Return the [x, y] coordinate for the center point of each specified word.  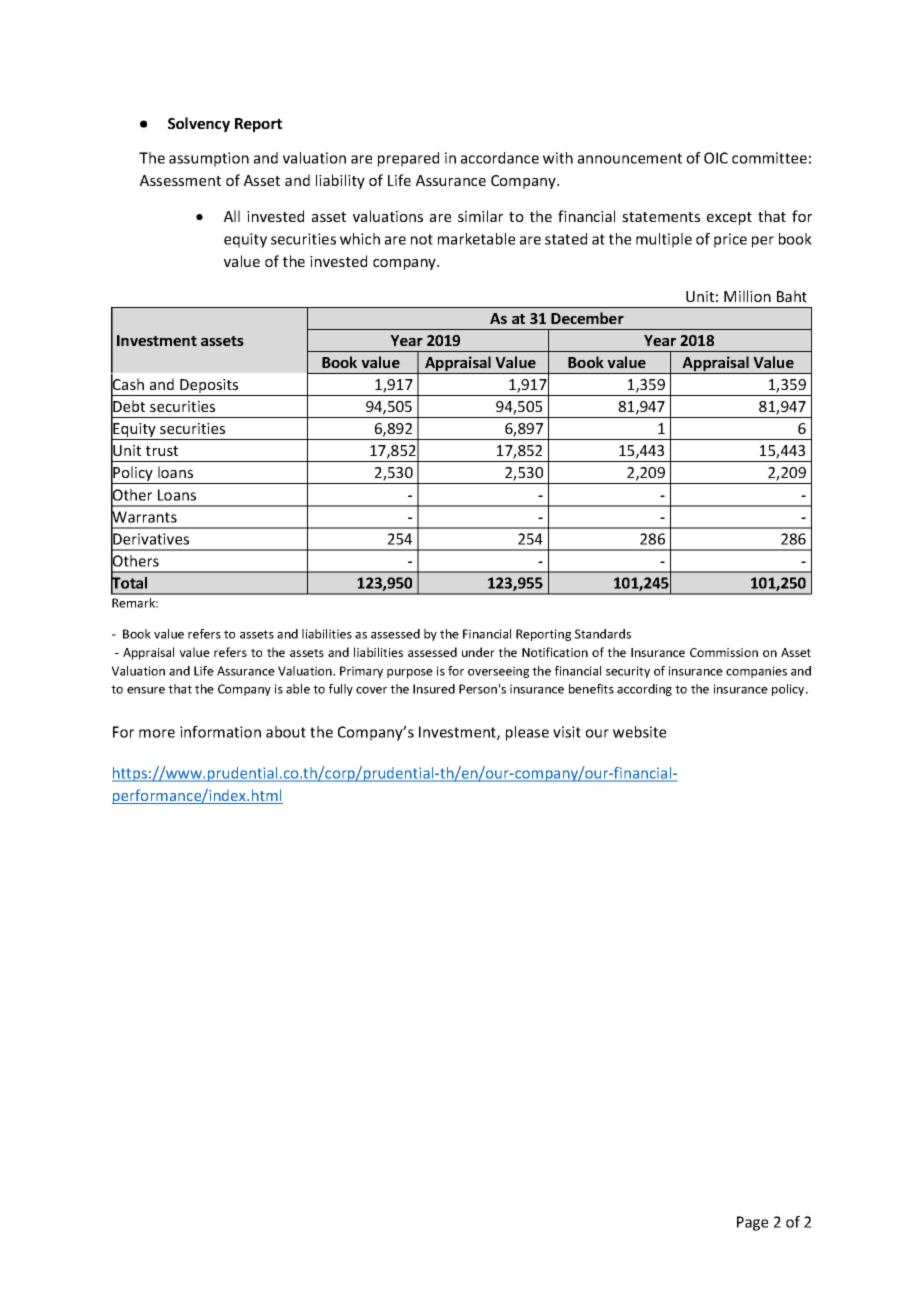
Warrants [144, 517]
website [639, 732]
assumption [209, 159]
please [527, 733]
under [478, 652]
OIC [716, 158]
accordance [500, 158]
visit [567, 732]
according [644, 690]
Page [752, 1223]
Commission [724, 652]
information [220, 732]
